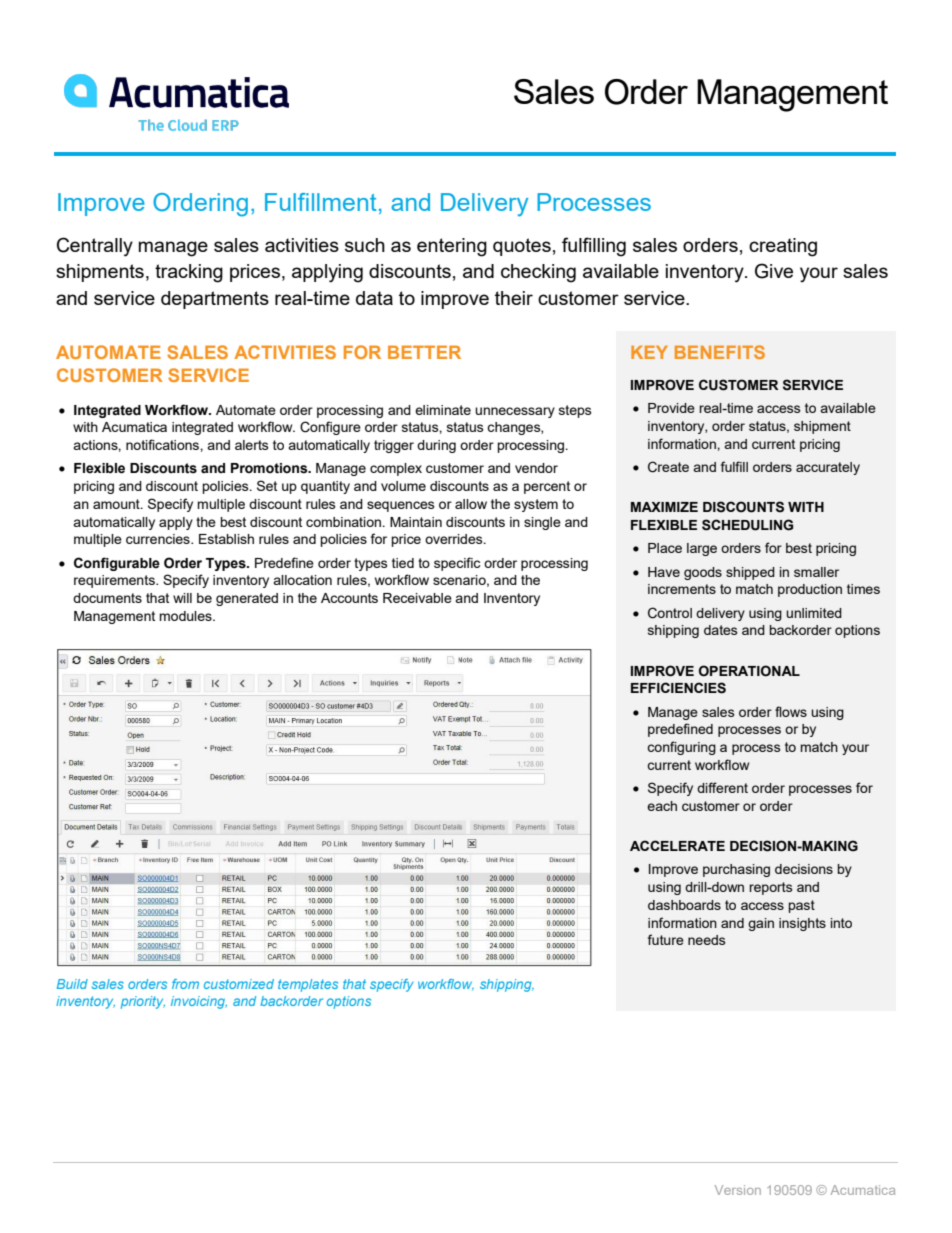  What do you see at coordinates (738, 1190) in the screenshot?
I see `Version` at bounding box center [738, 1190].
